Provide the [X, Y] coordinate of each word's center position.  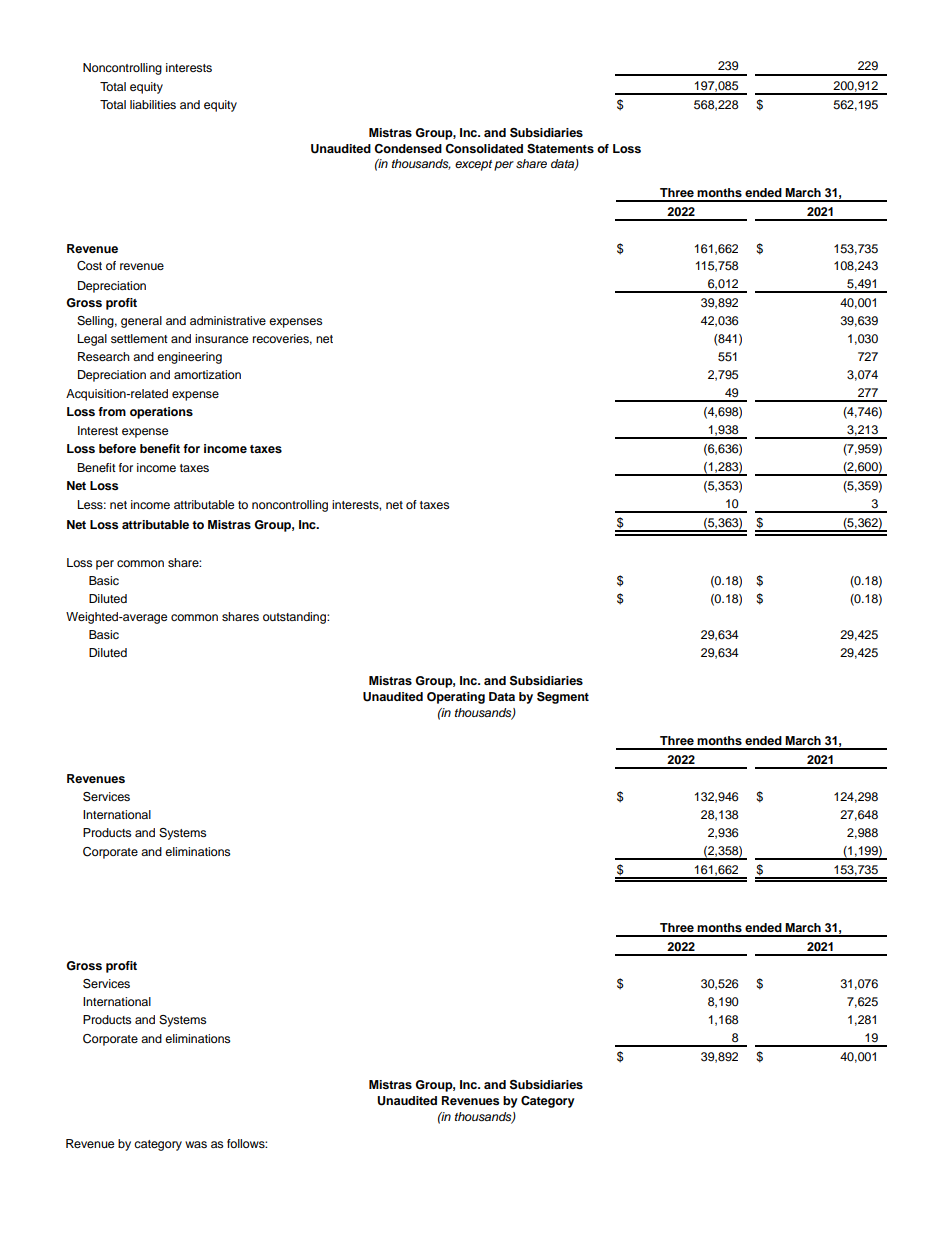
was [196, 1144]
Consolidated [484, 149]
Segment [563, 698]
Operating [456, 698]
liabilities [153, 104]
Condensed [408, 149]
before [117, 448]
